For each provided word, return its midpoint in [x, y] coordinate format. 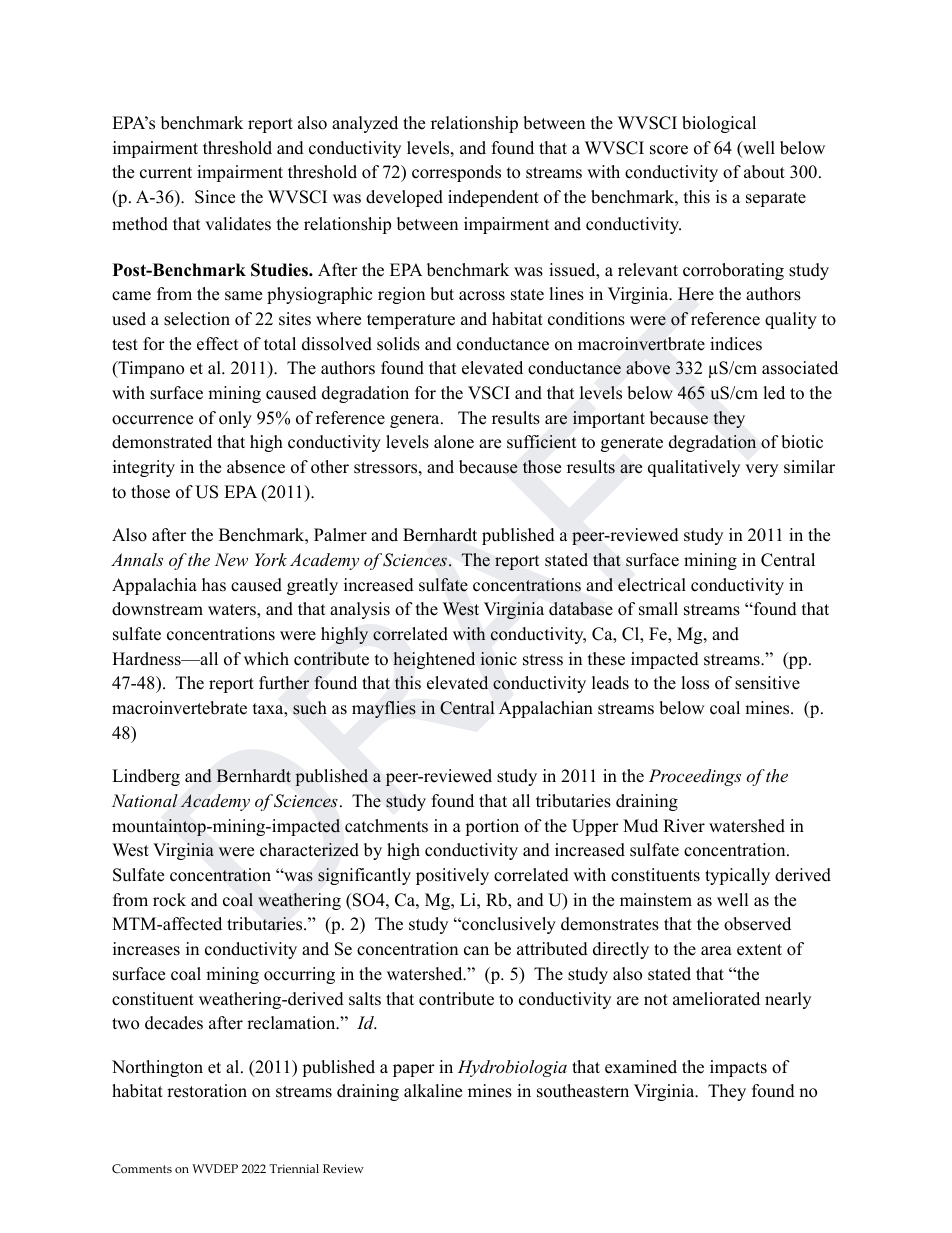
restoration [207, 1091]
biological [719, 124]
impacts [738, 1068]
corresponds [456, 173]
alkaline [433, 1091]
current [166, 173]
